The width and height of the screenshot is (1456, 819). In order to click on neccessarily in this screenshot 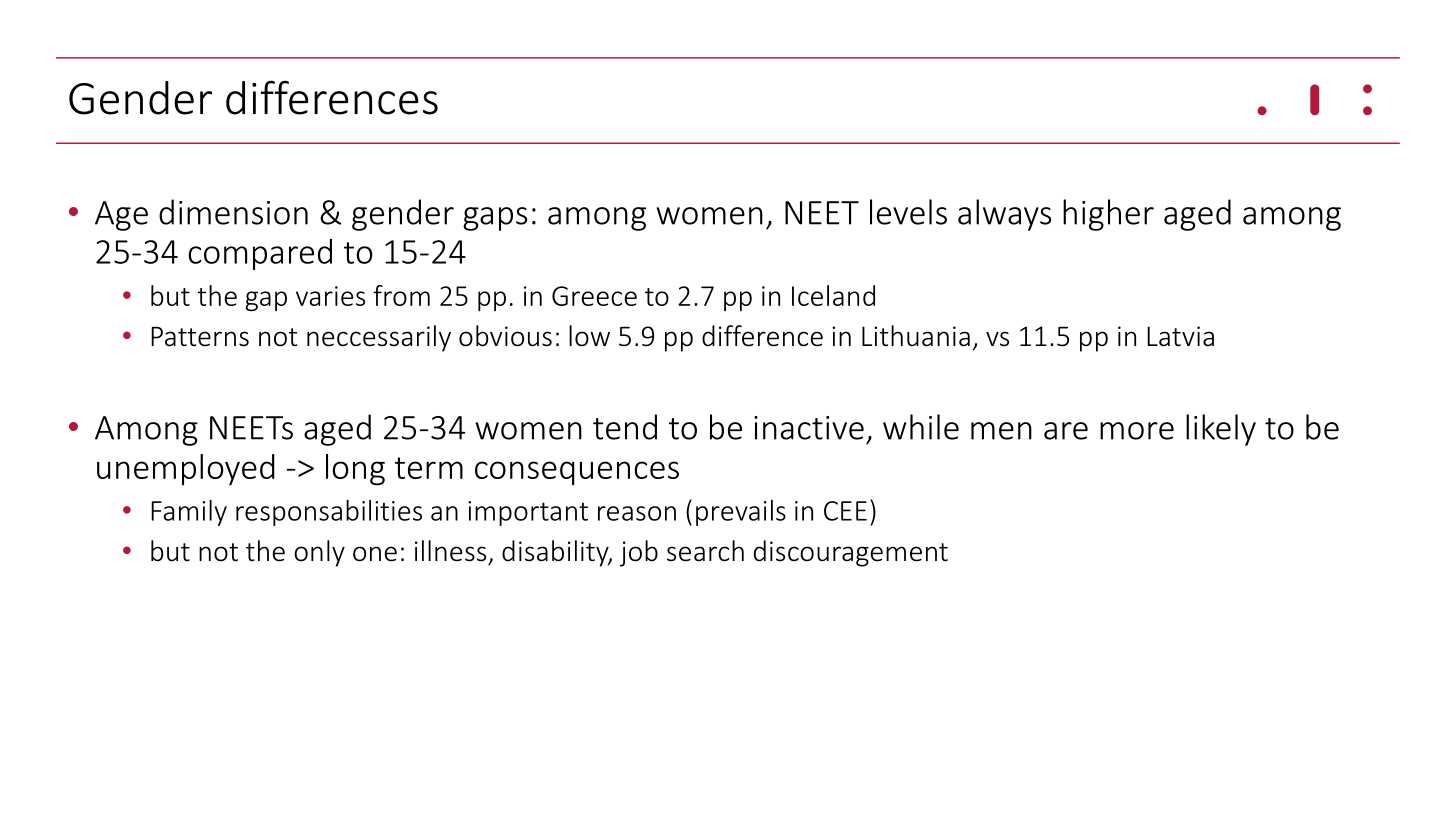, I will do `click(379, 338)`.
